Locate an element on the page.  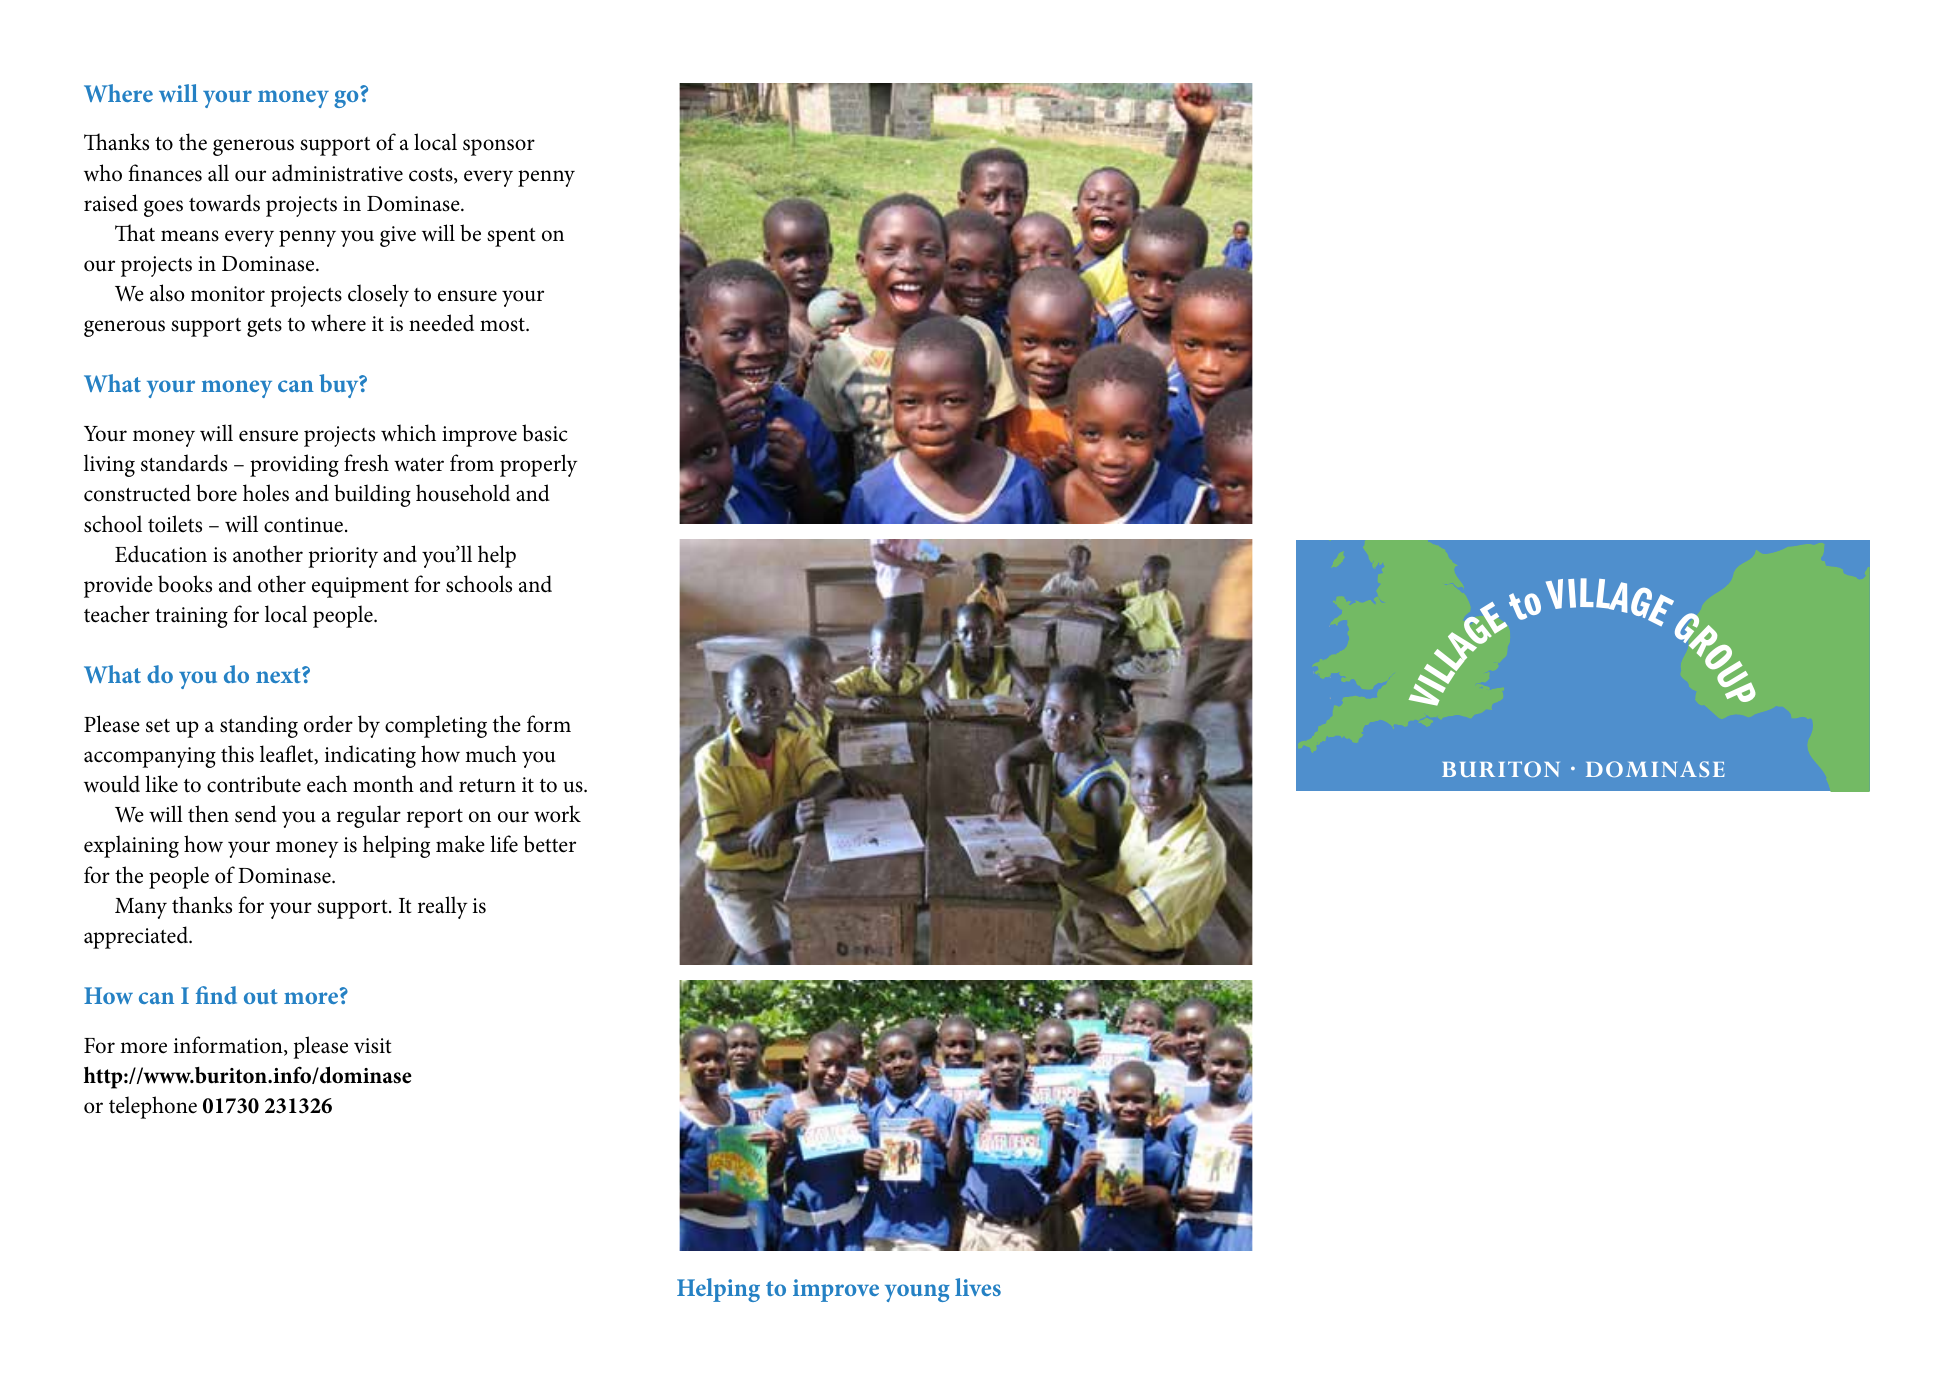
set is located at coordinates (158, 726).
